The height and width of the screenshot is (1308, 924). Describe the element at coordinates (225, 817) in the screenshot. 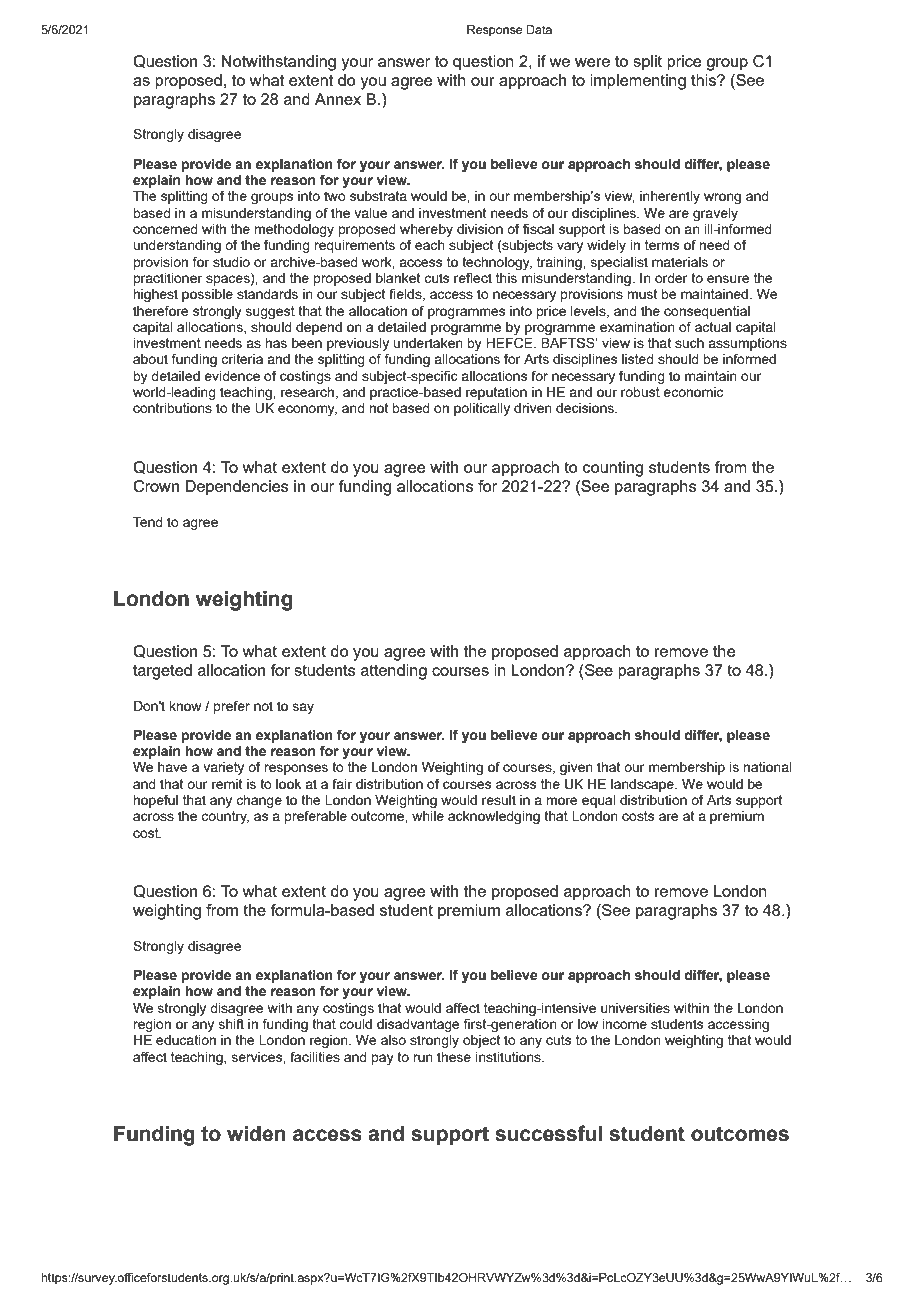

I see `country` at that location.
